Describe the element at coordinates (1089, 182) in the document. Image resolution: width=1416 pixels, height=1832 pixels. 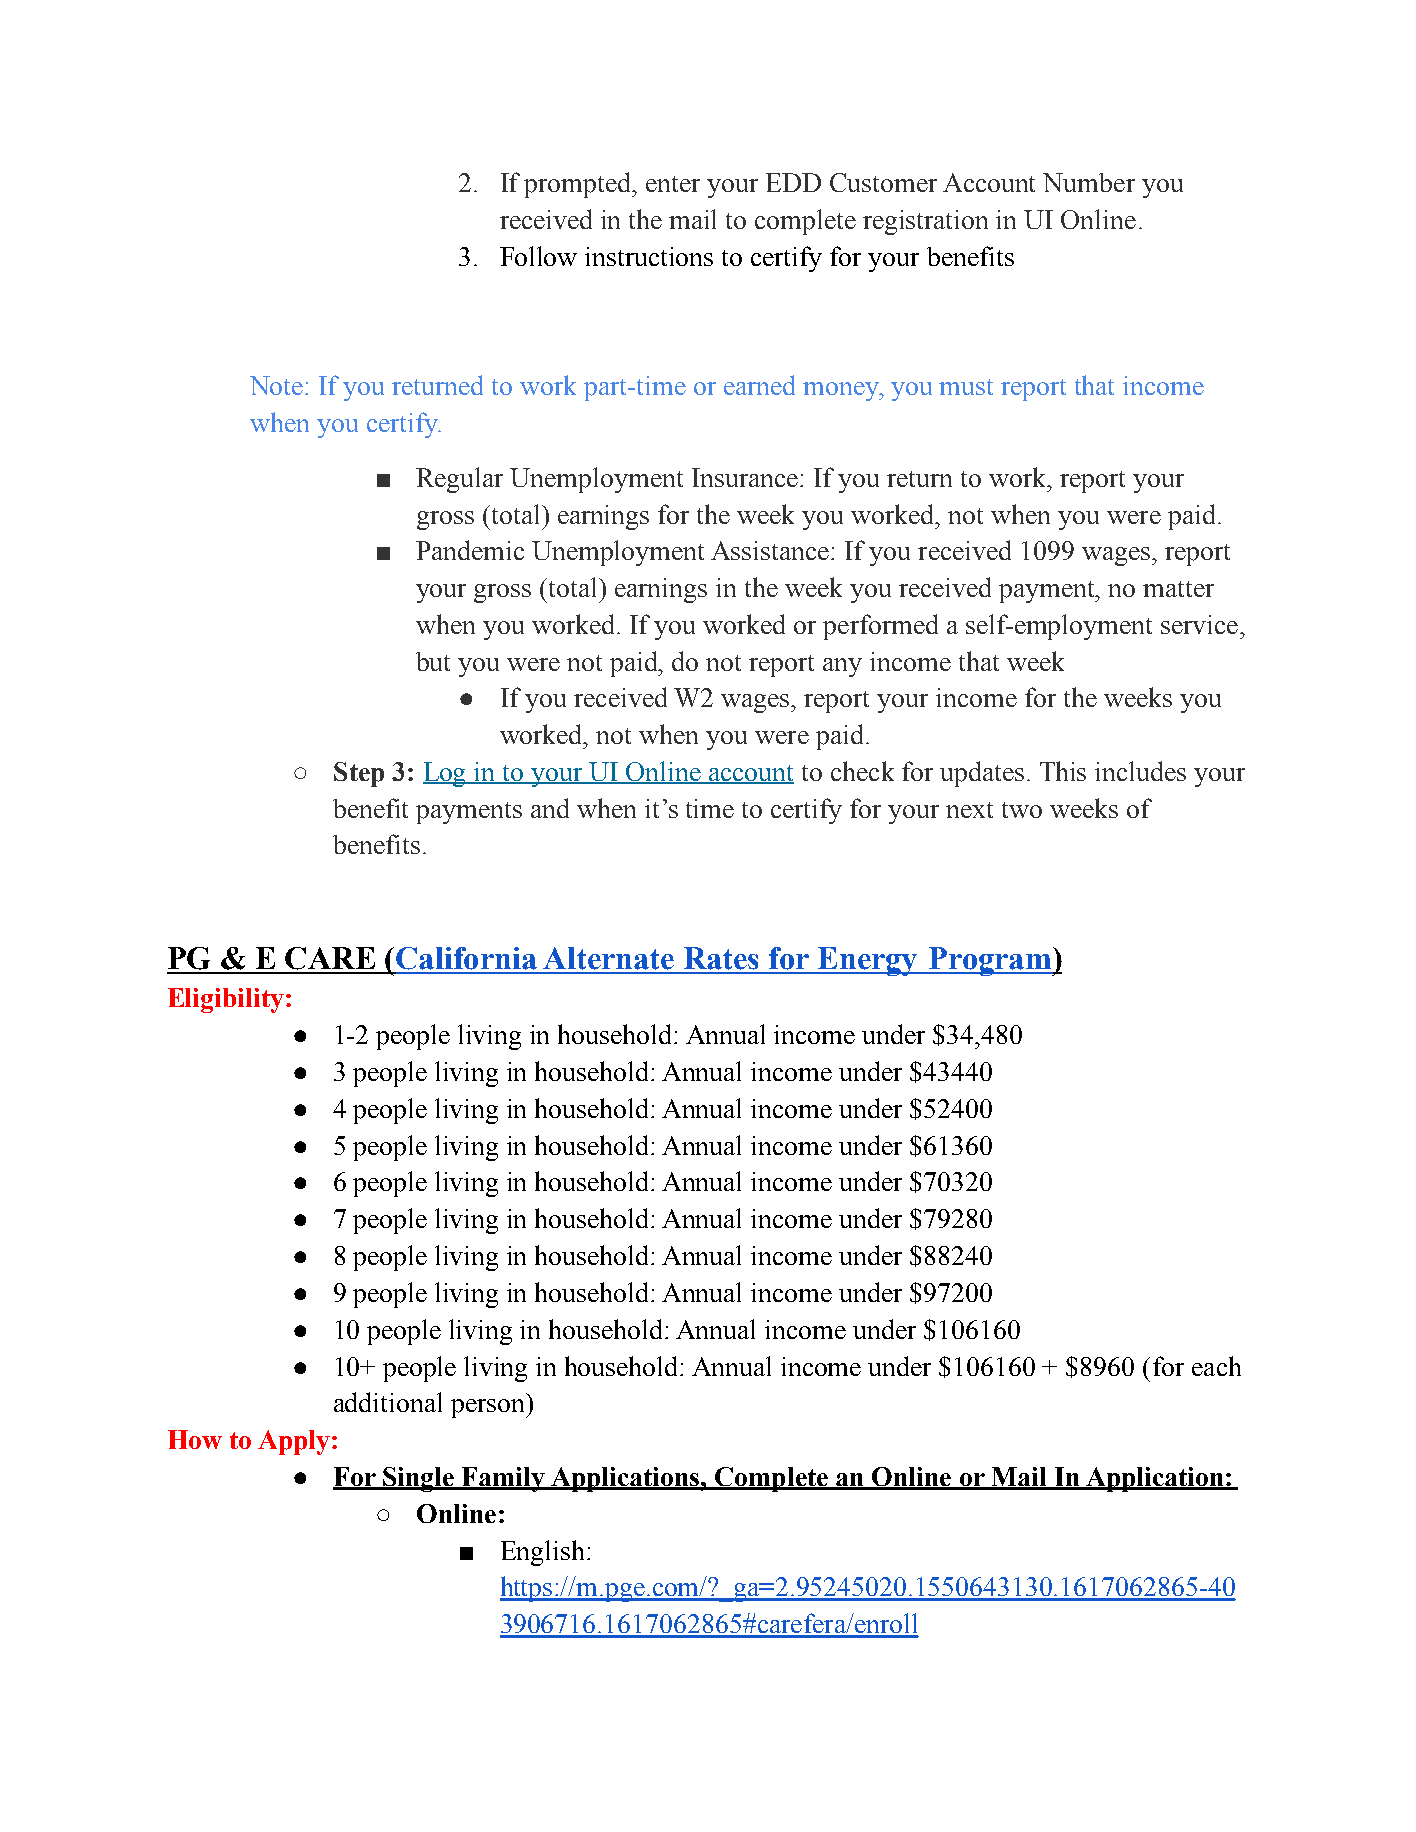
I see `Number` at that location.
